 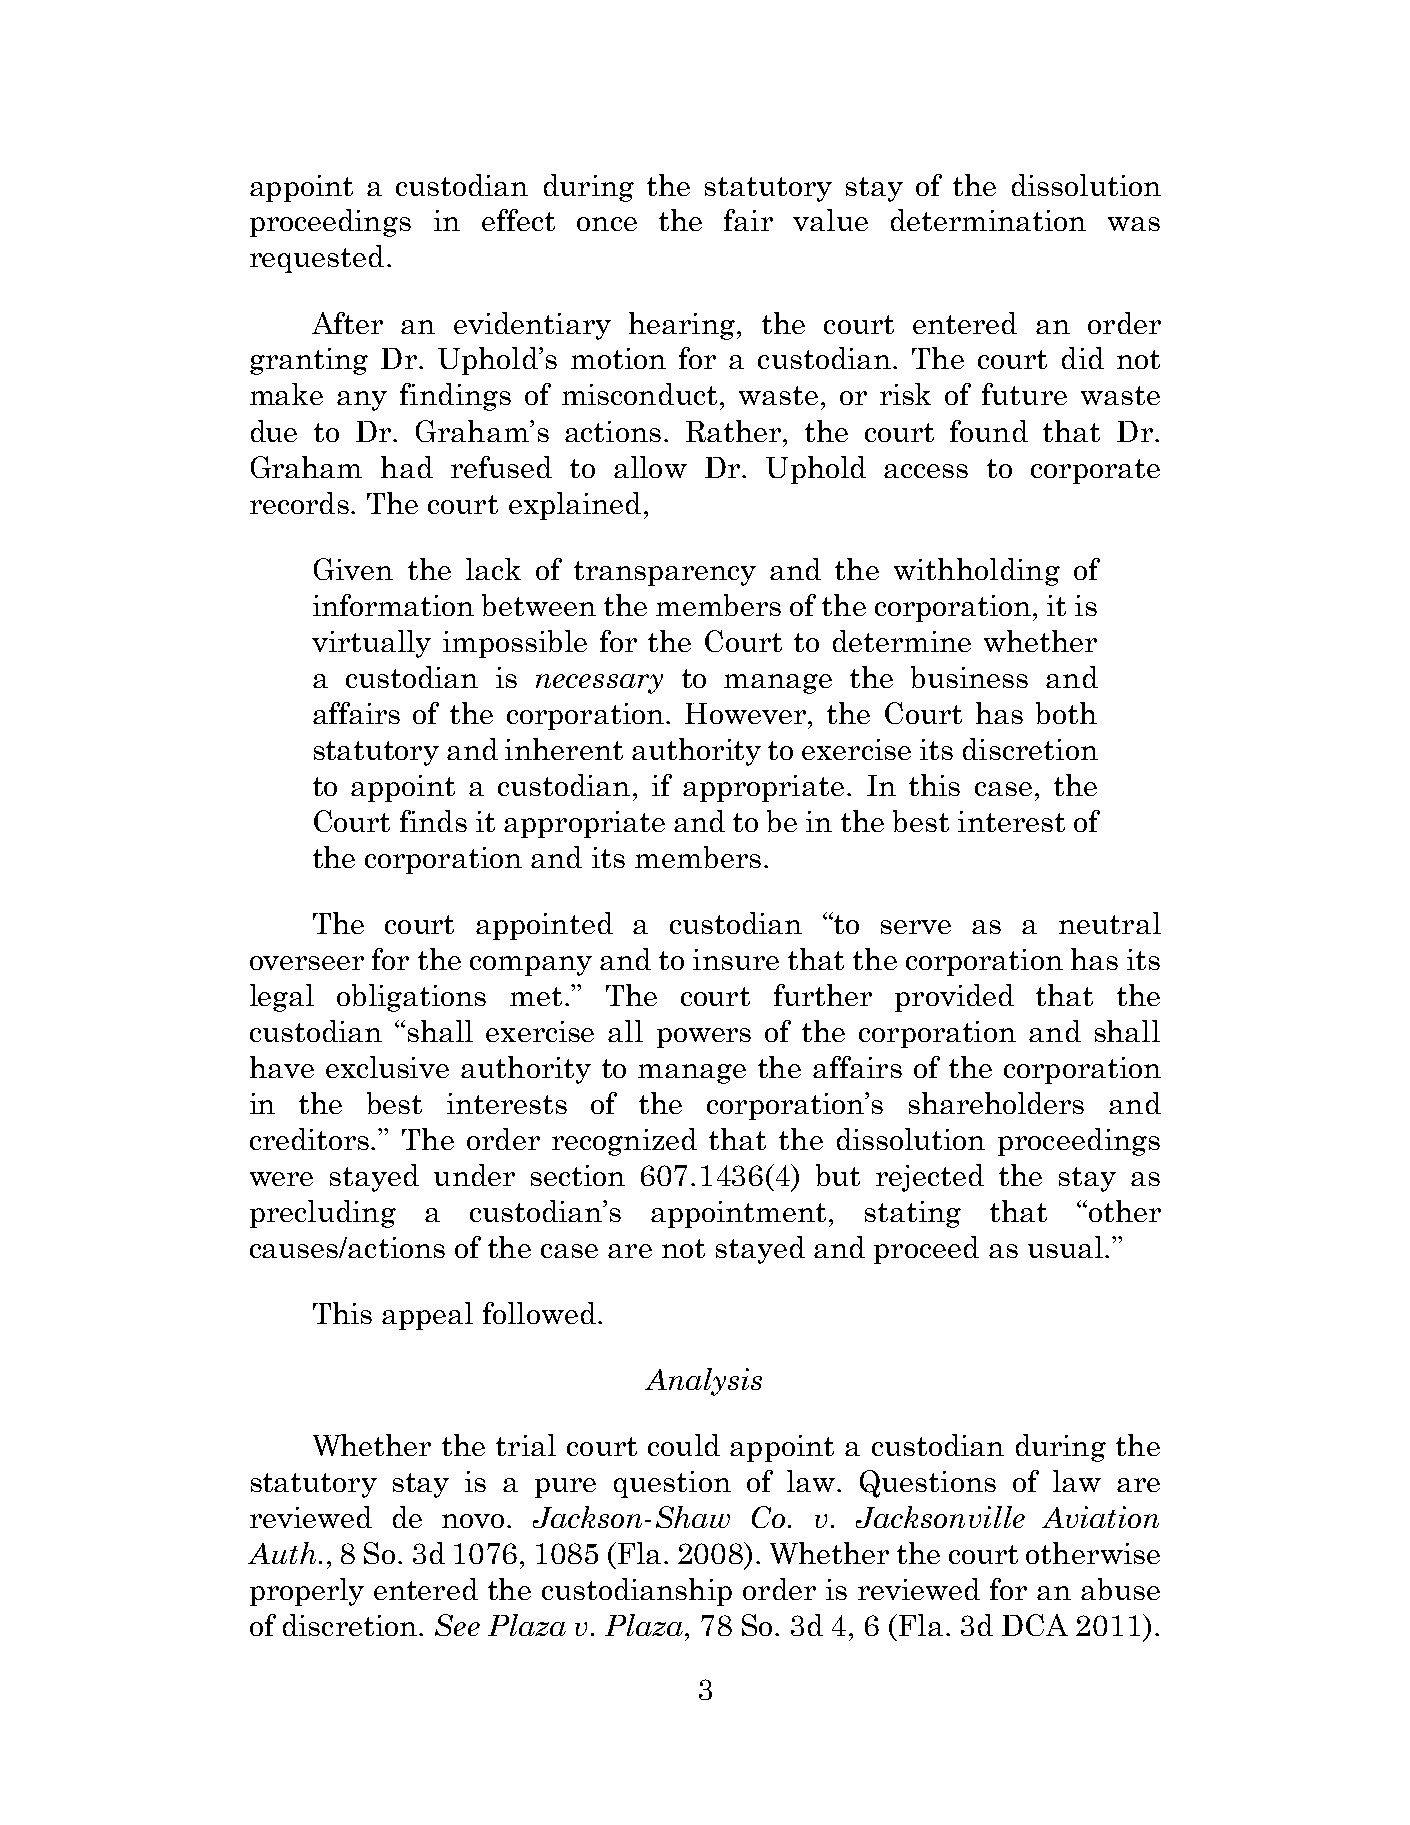 What do you see at coordinates (311, 1139) in the document?
I see `creditors` at bounding box center [311, 1139].
